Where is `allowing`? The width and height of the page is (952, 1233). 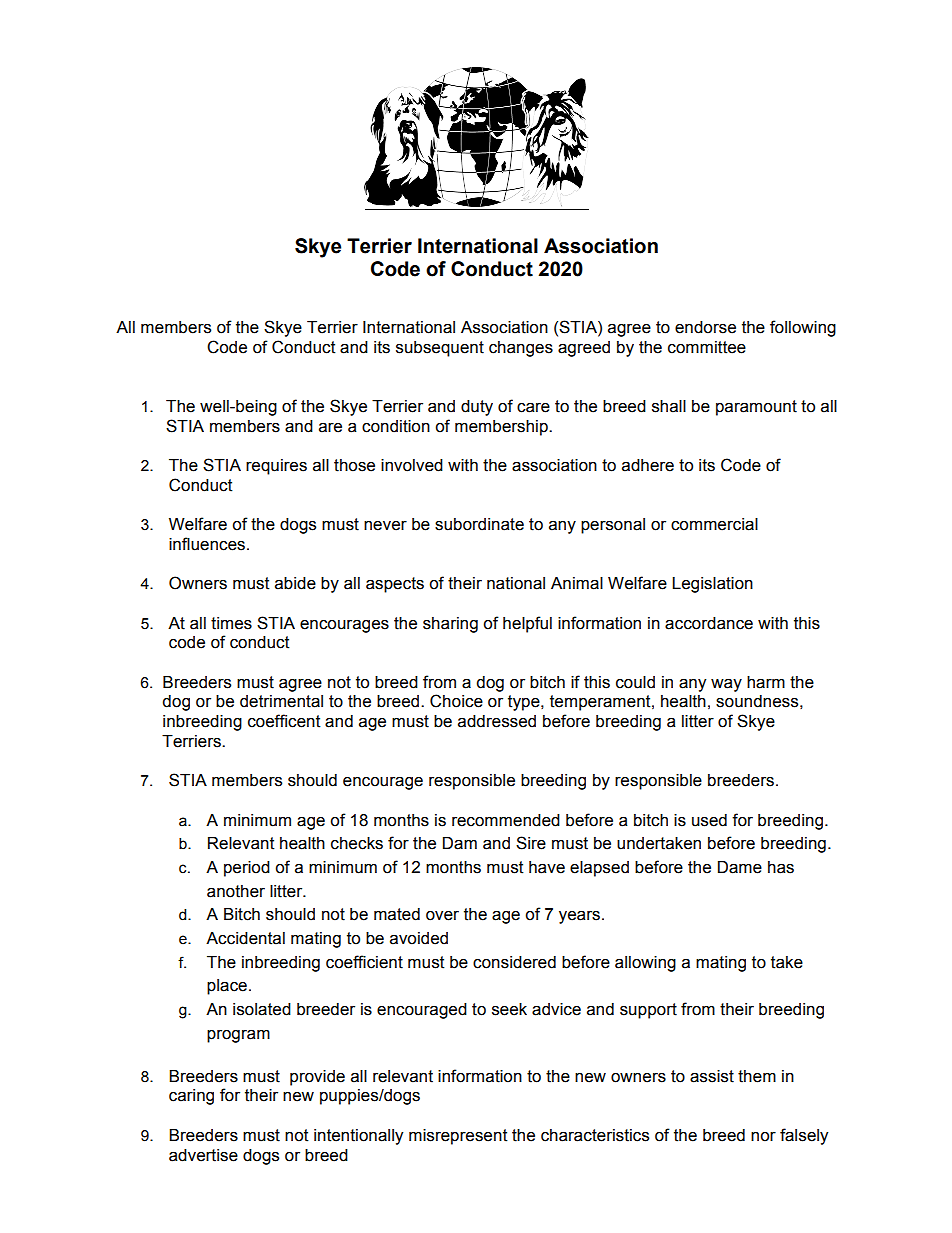
allowing is located at coordinates (645, 964).
